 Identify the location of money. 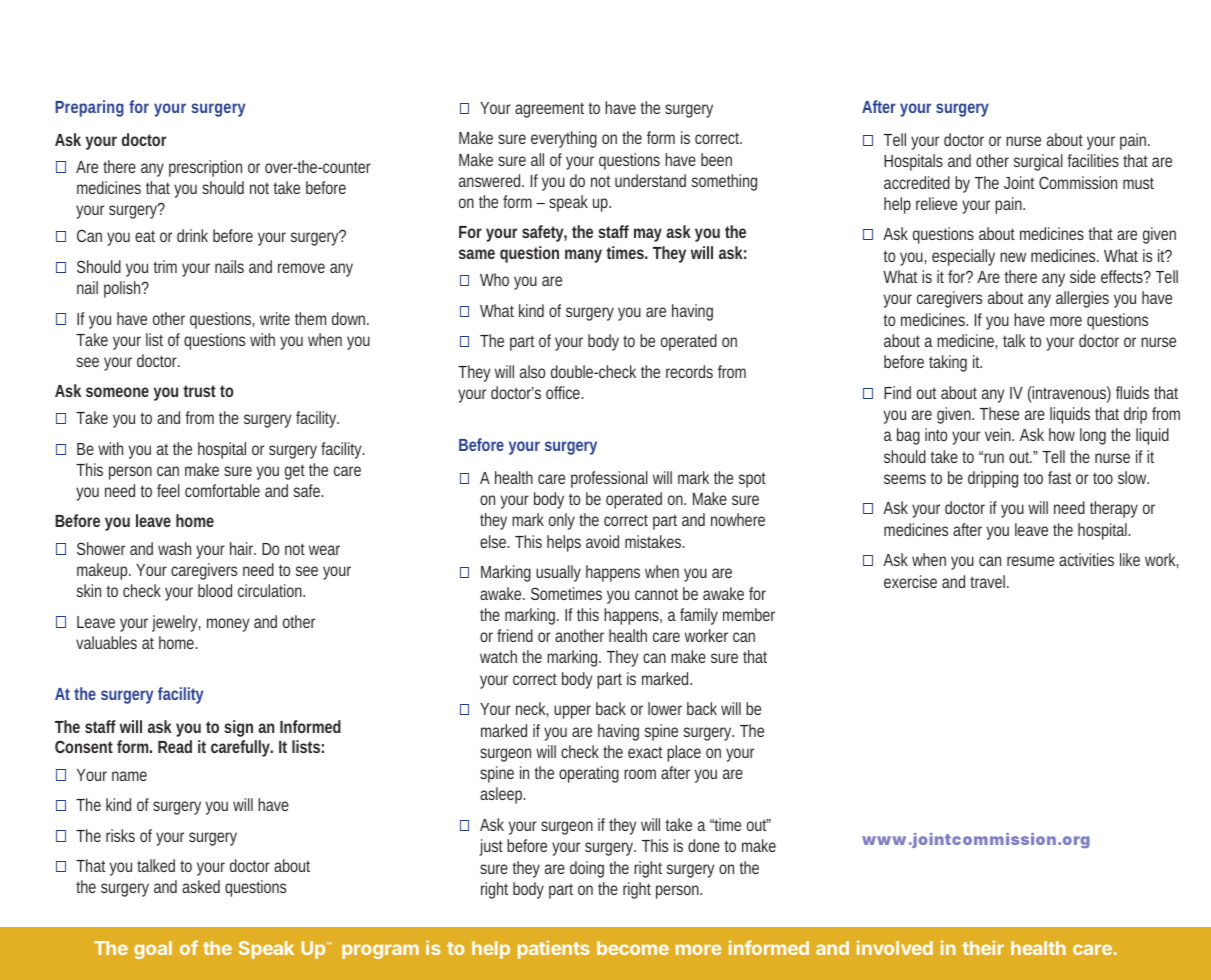
(228, 625).
